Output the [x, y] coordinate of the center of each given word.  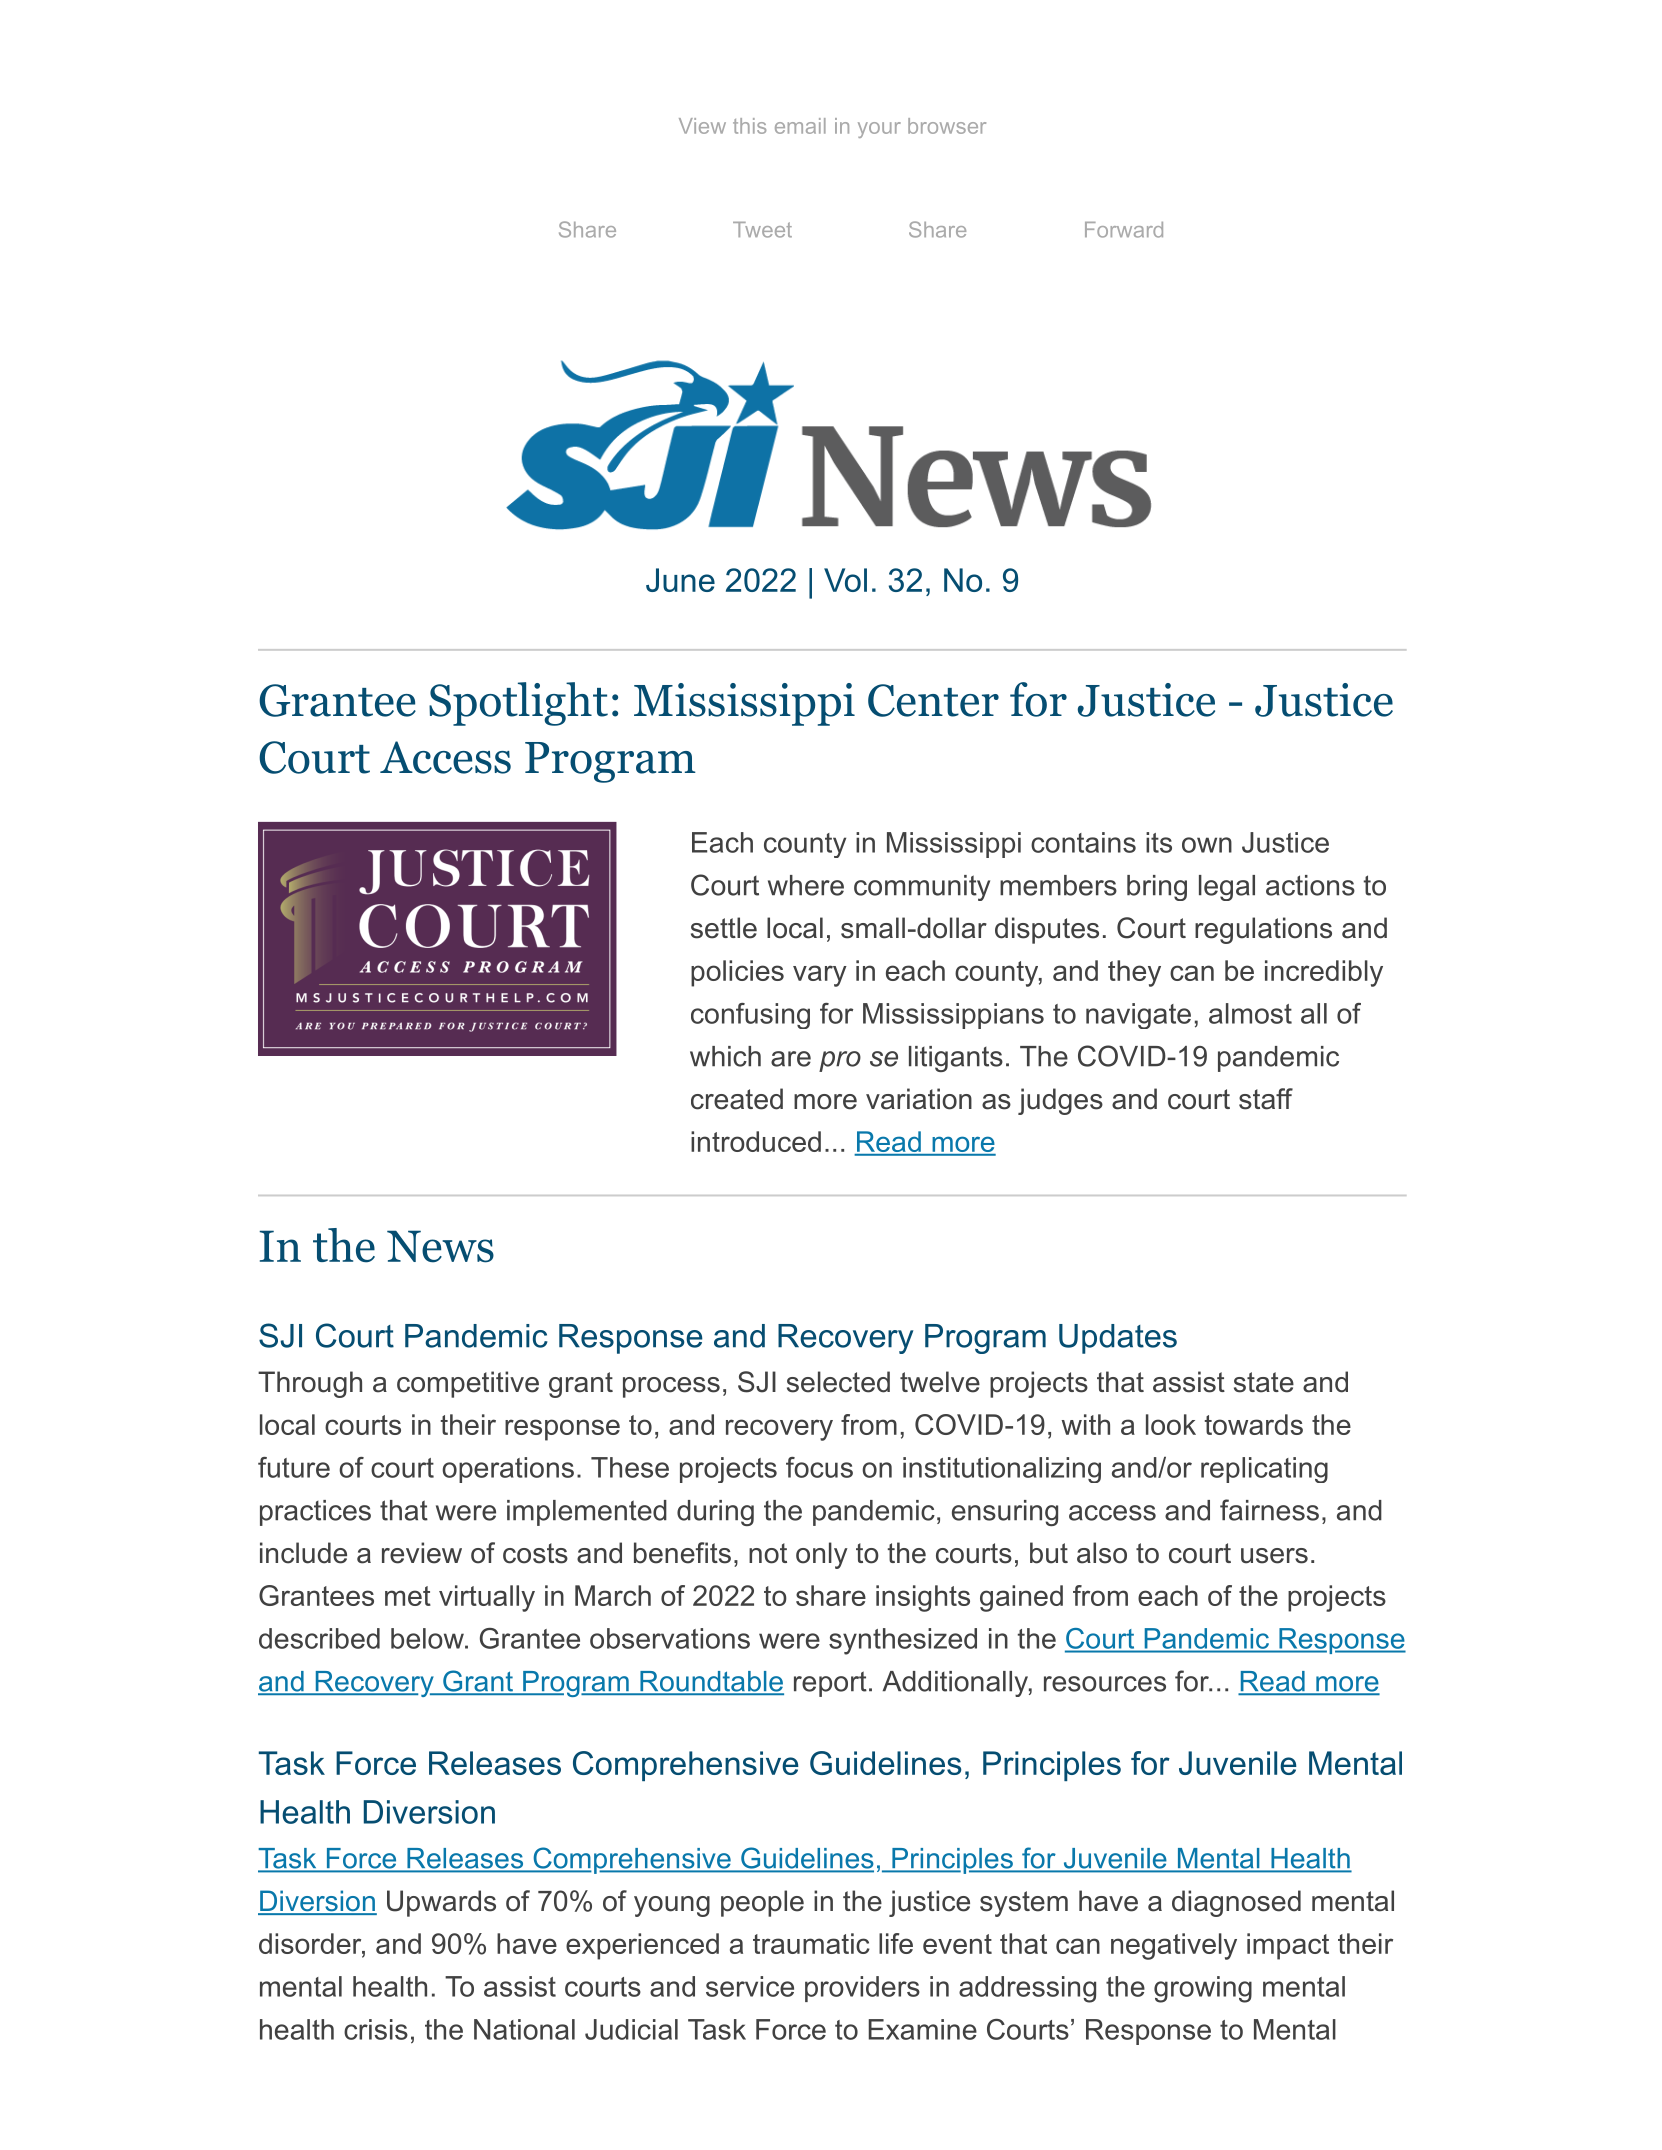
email [800, 126]
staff [1266, 1099]
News [440, 1246]
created [737, 1099]
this [749, 126]
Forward [1124, 230]
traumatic [811, 1943]
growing [1203, 1989]
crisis [376, 2029]
